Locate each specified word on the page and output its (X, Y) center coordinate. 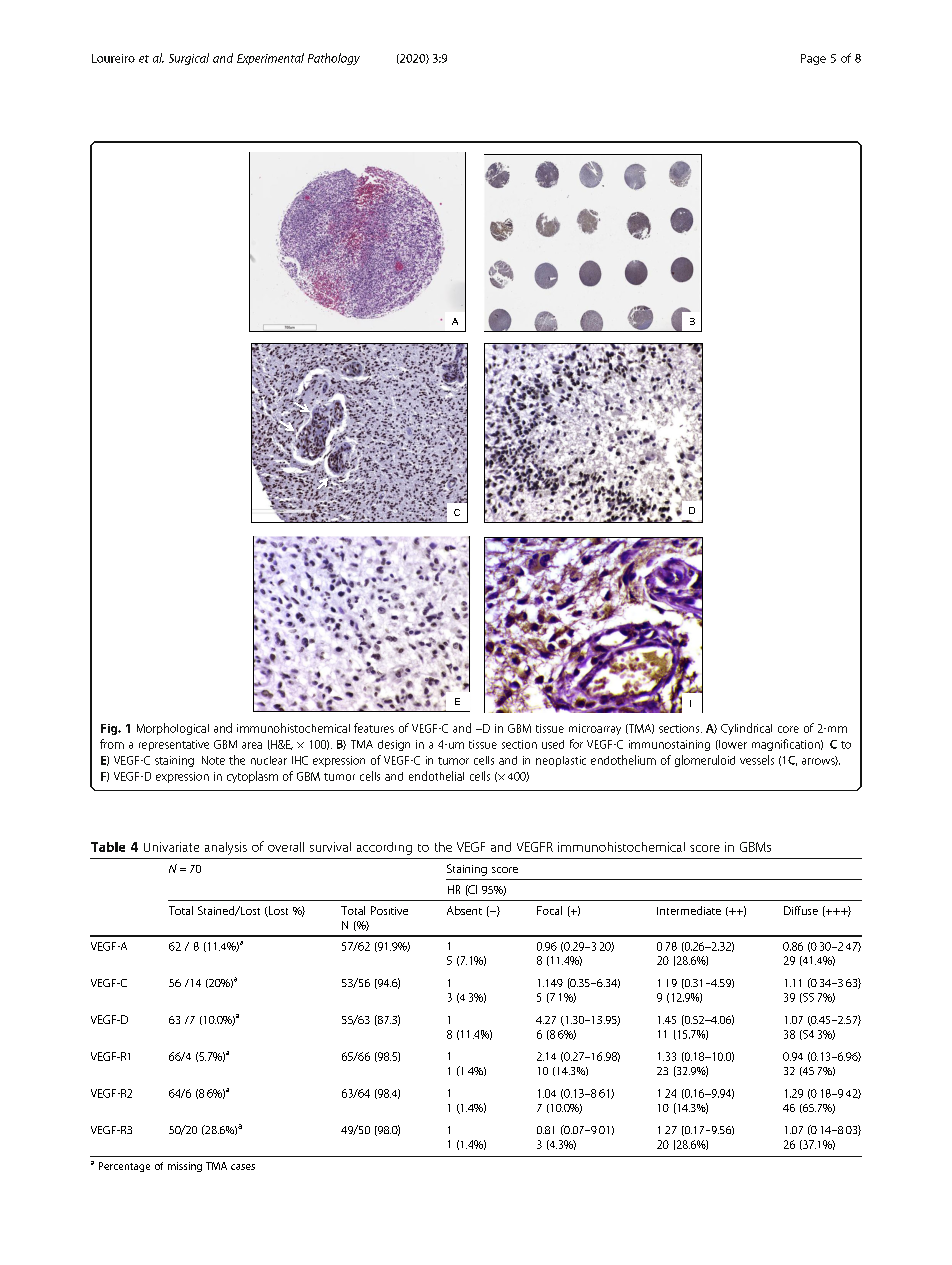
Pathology (334, 59)
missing (185, 1167)
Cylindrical (746, 729)
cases (243, 1167)
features (374, 728)
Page (813, 59)
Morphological (173, 729)
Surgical (189, 59)
